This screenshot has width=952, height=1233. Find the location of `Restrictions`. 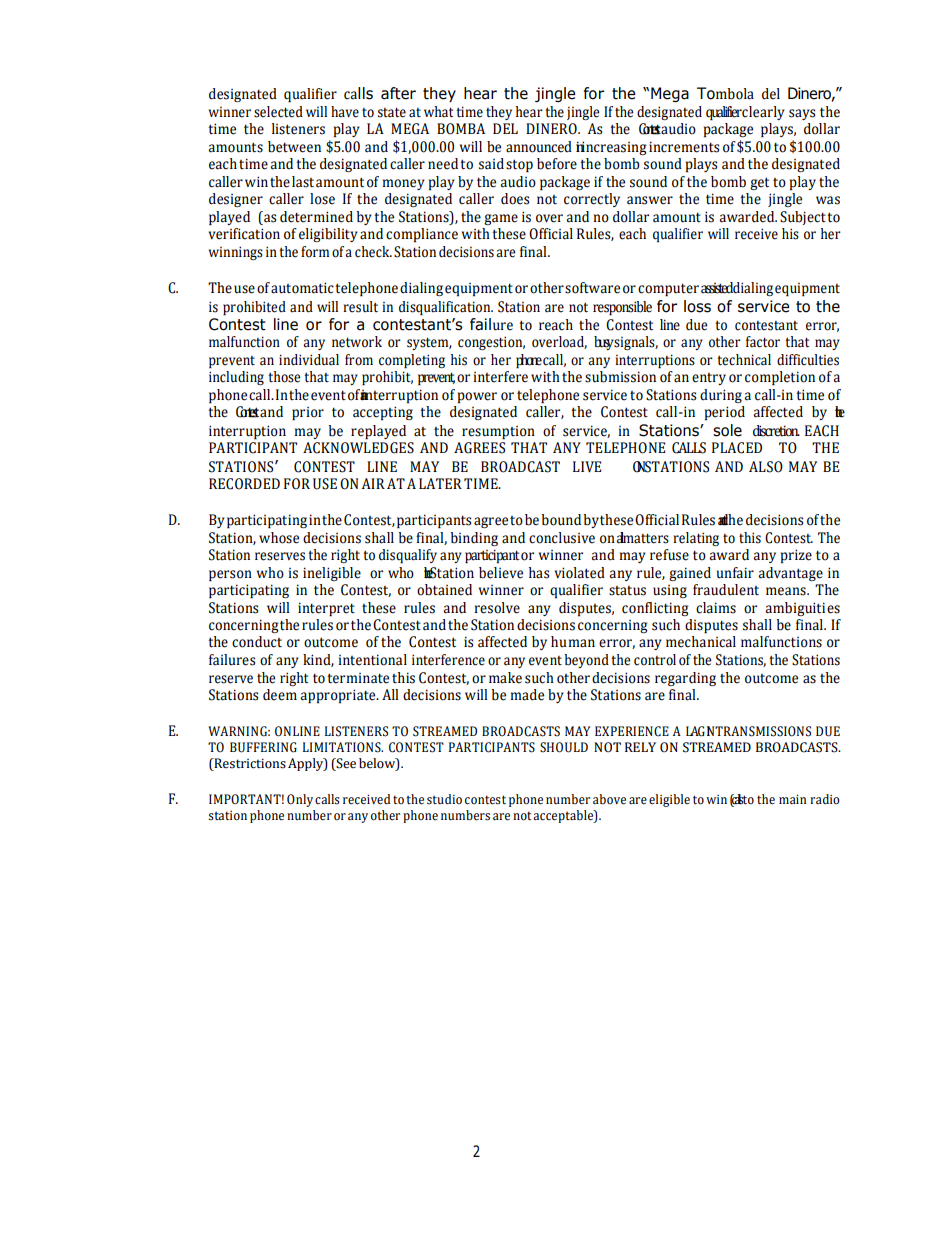

Restrictions is located at coordinates (249, 763).
